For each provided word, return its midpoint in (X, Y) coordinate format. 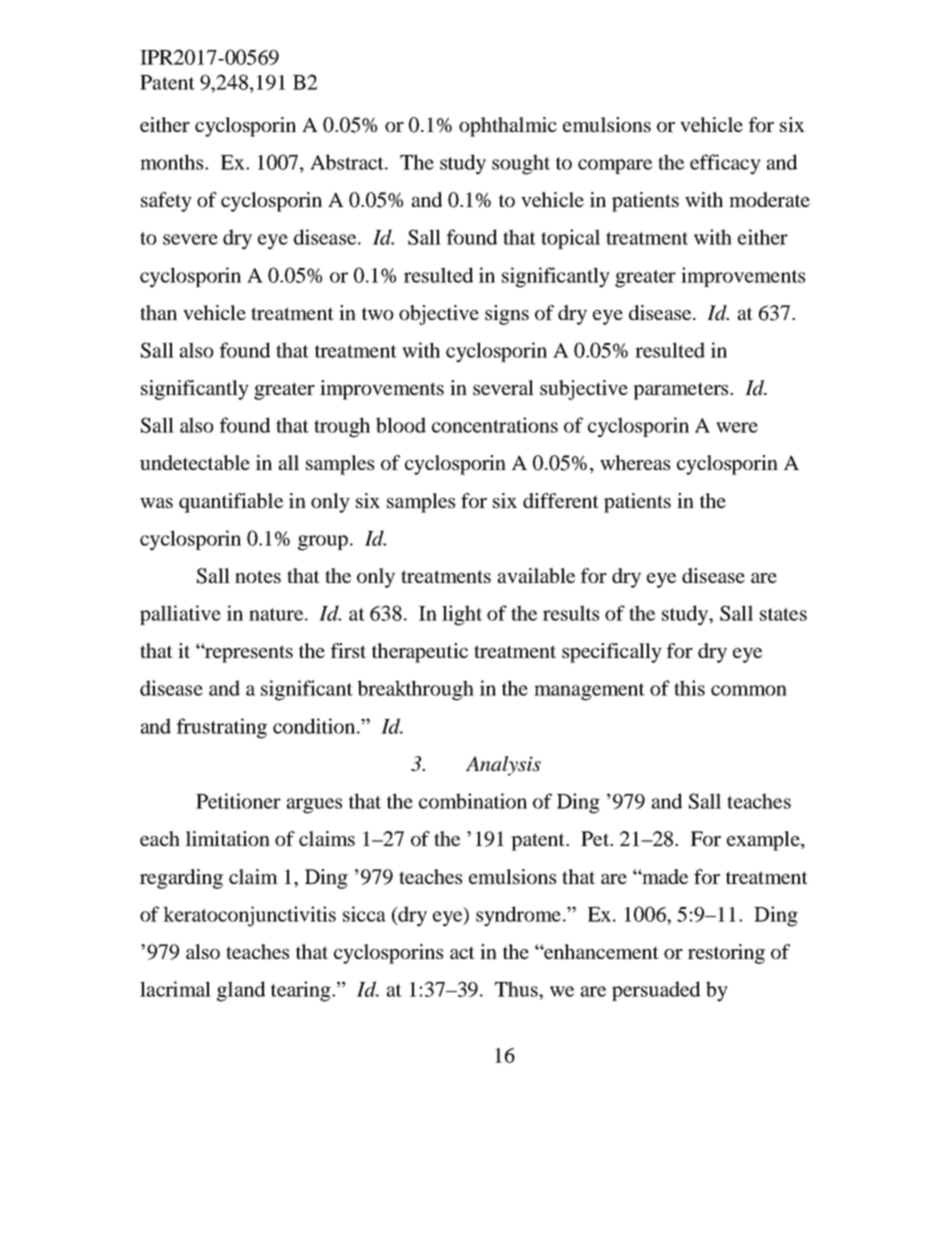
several (503, 387)
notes (258, 576)
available (536, 575)
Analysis (503, 766)
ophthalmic (508, 127)
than (158, 312)
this (689, 688)
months (173, 162)
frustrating (222, 728)
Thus (517, 989)
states (783, 614)
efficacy (725, 164)
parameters (682, 391)
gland (241, 991)
